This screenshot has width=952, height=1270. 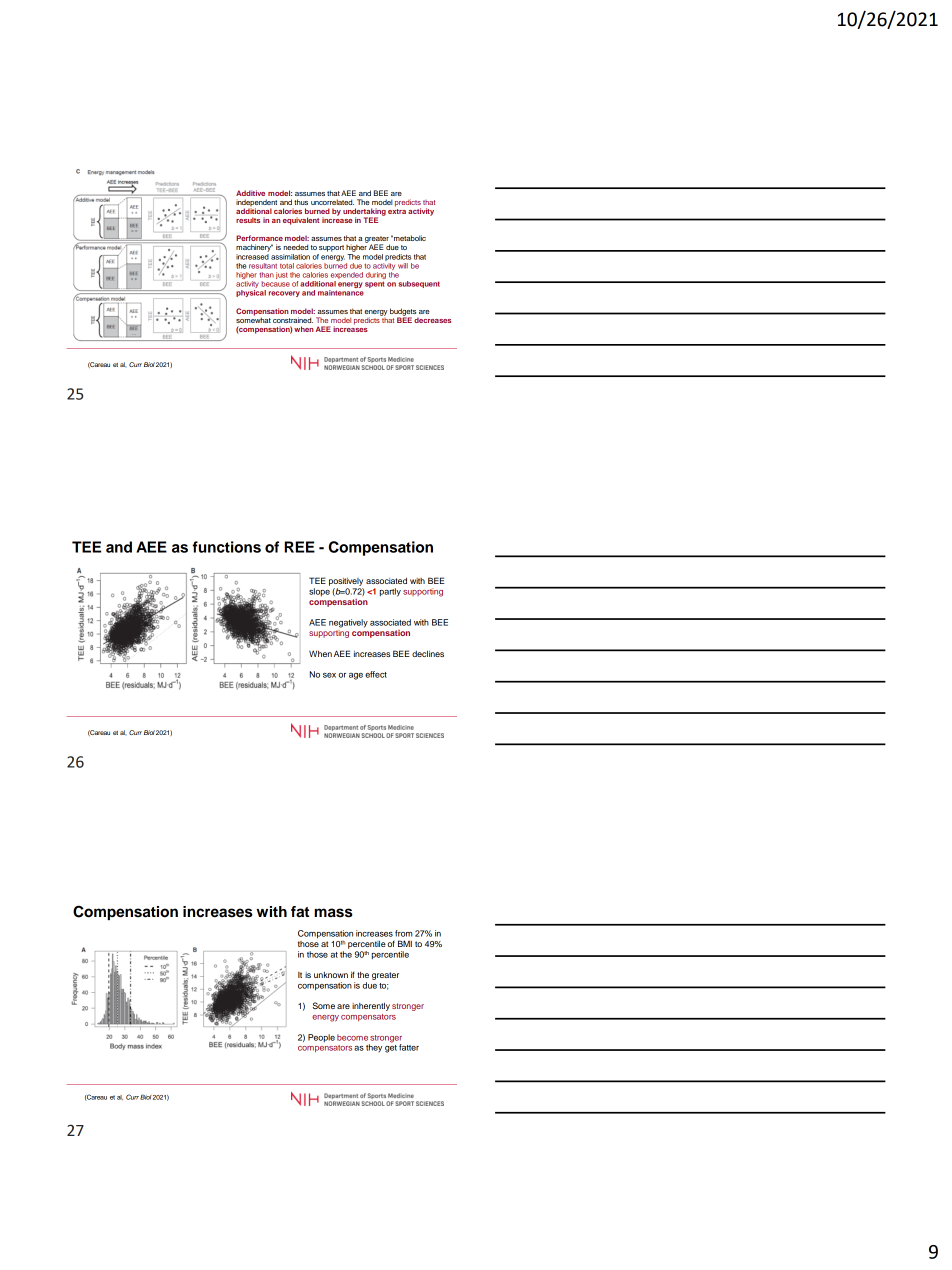 What do you see at coordinates (397, 210) in the screenshot?
I see `extra` at bounding box center [397, 210].
